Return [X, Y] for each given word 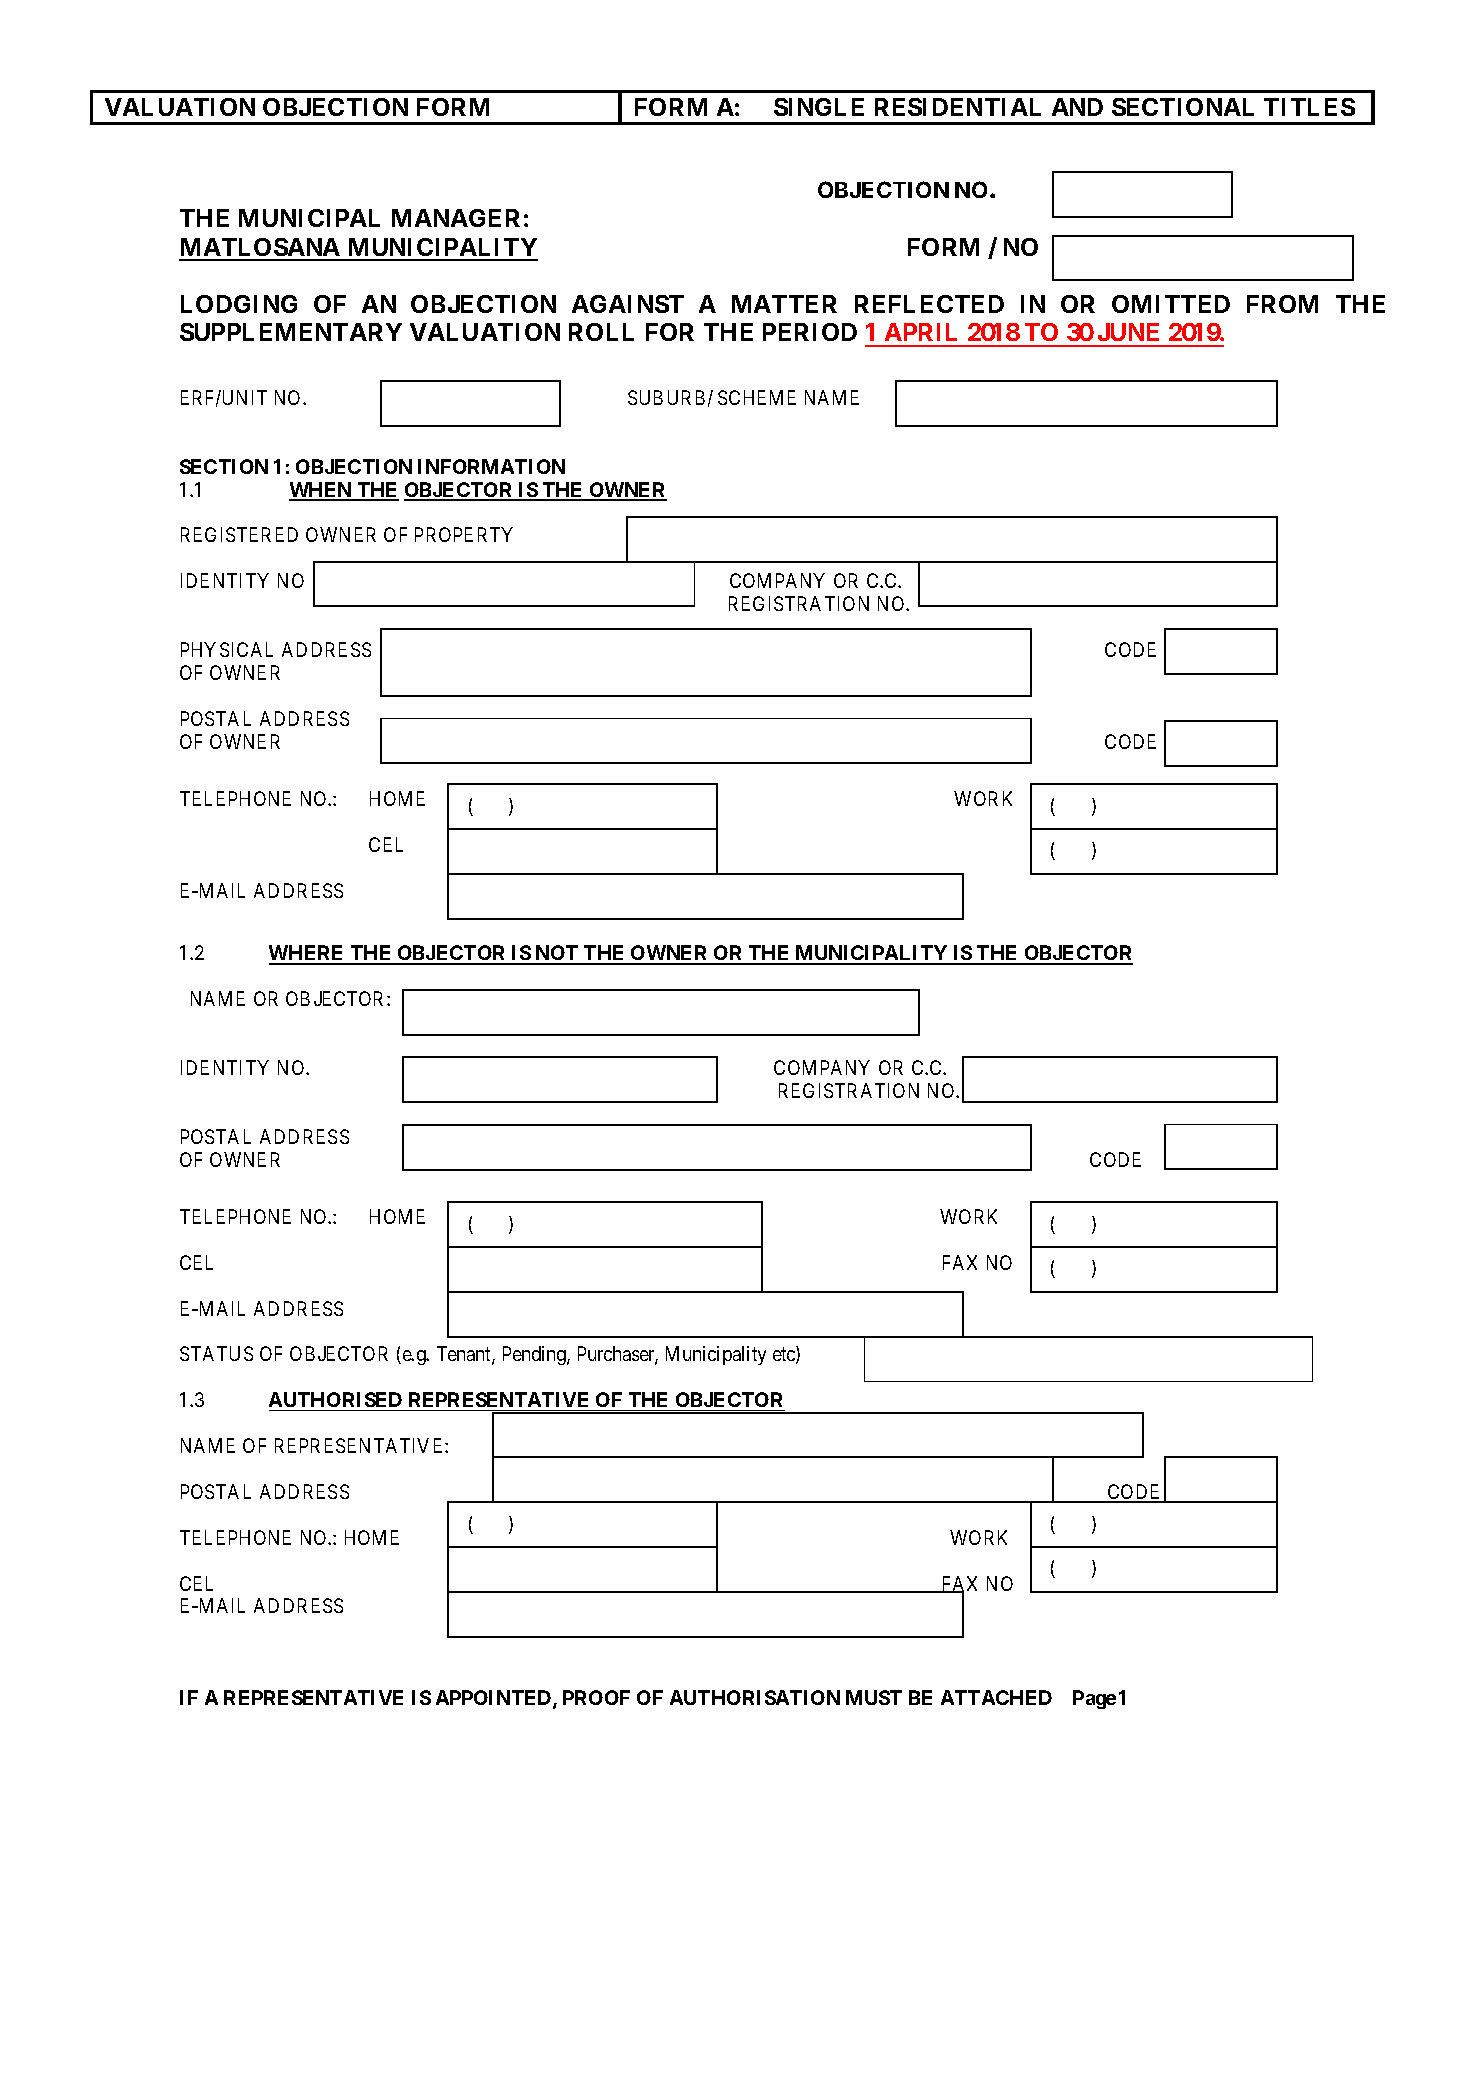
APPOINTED [495, 1699]
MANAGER [456, 218]
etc [785, 1356]
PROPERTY [464, 534]
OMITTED [1171, 304]
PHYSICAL [227, 649]
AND [1077, 107]
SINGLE [819, 107]
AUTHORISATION [755, 1697]
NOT [557, 954]
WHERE [308, 954]
